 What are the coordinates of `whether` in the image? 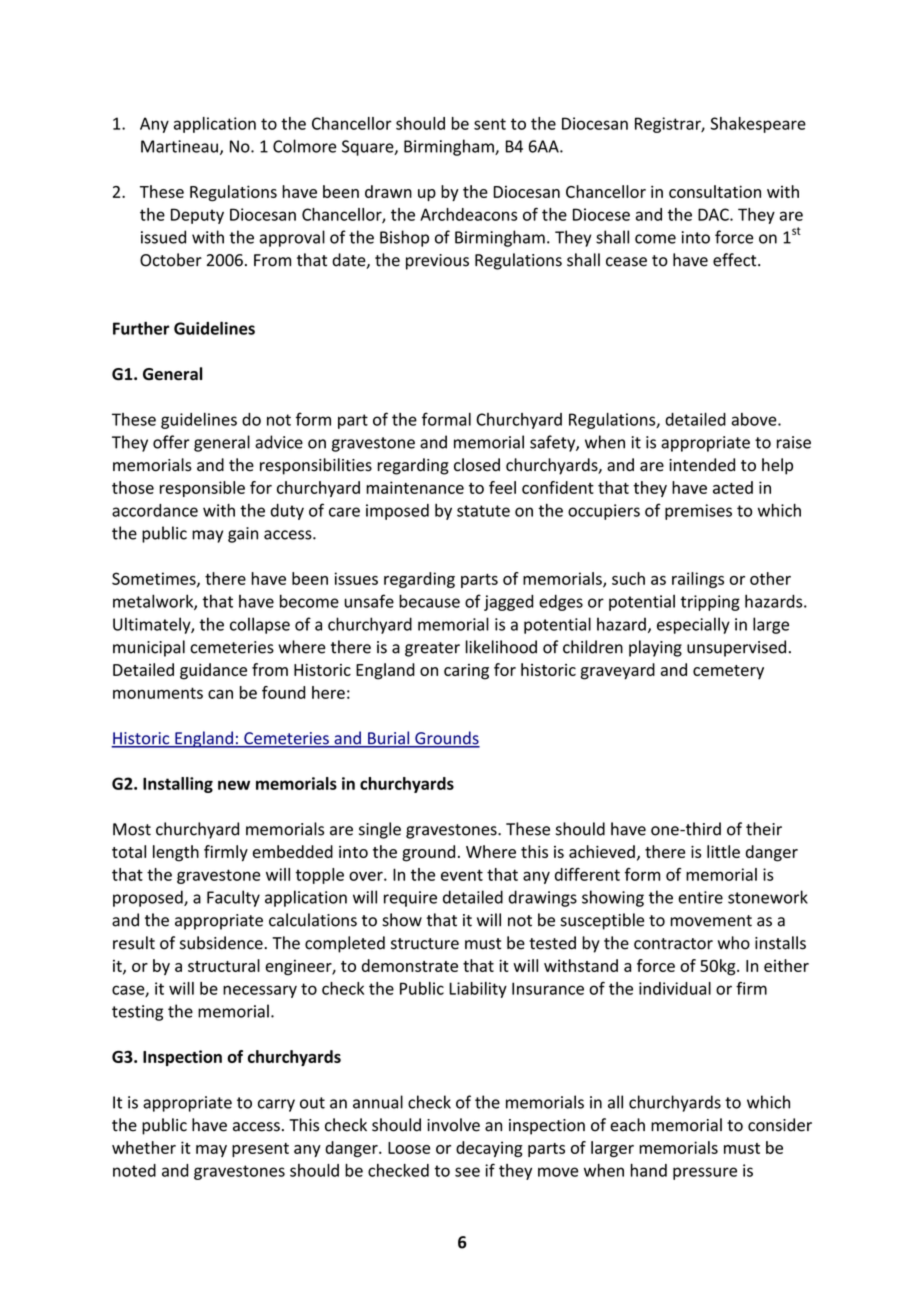 It's located at (144, 1147).
